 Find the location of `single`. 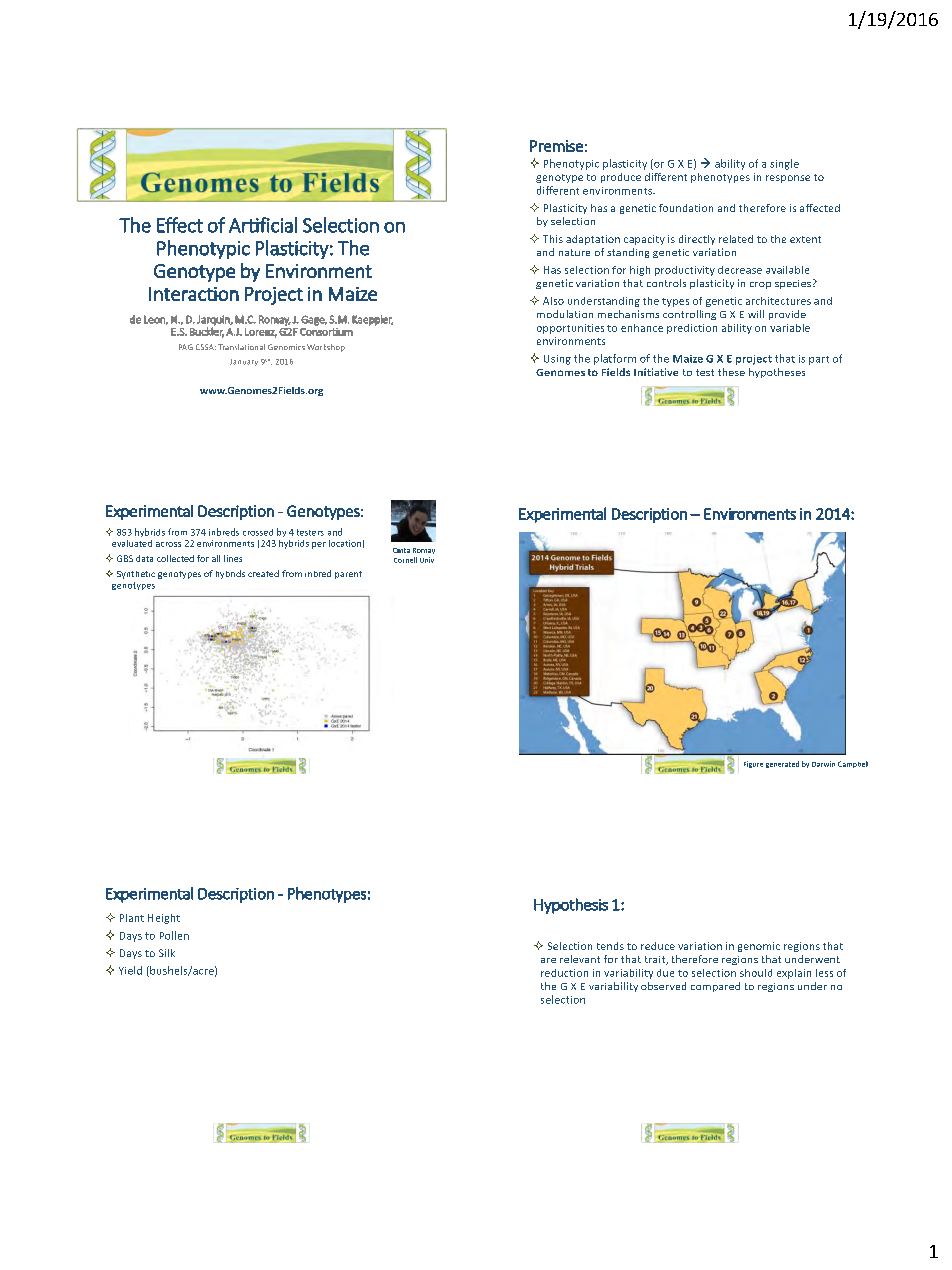

single is located at coordinates (784, 164).
